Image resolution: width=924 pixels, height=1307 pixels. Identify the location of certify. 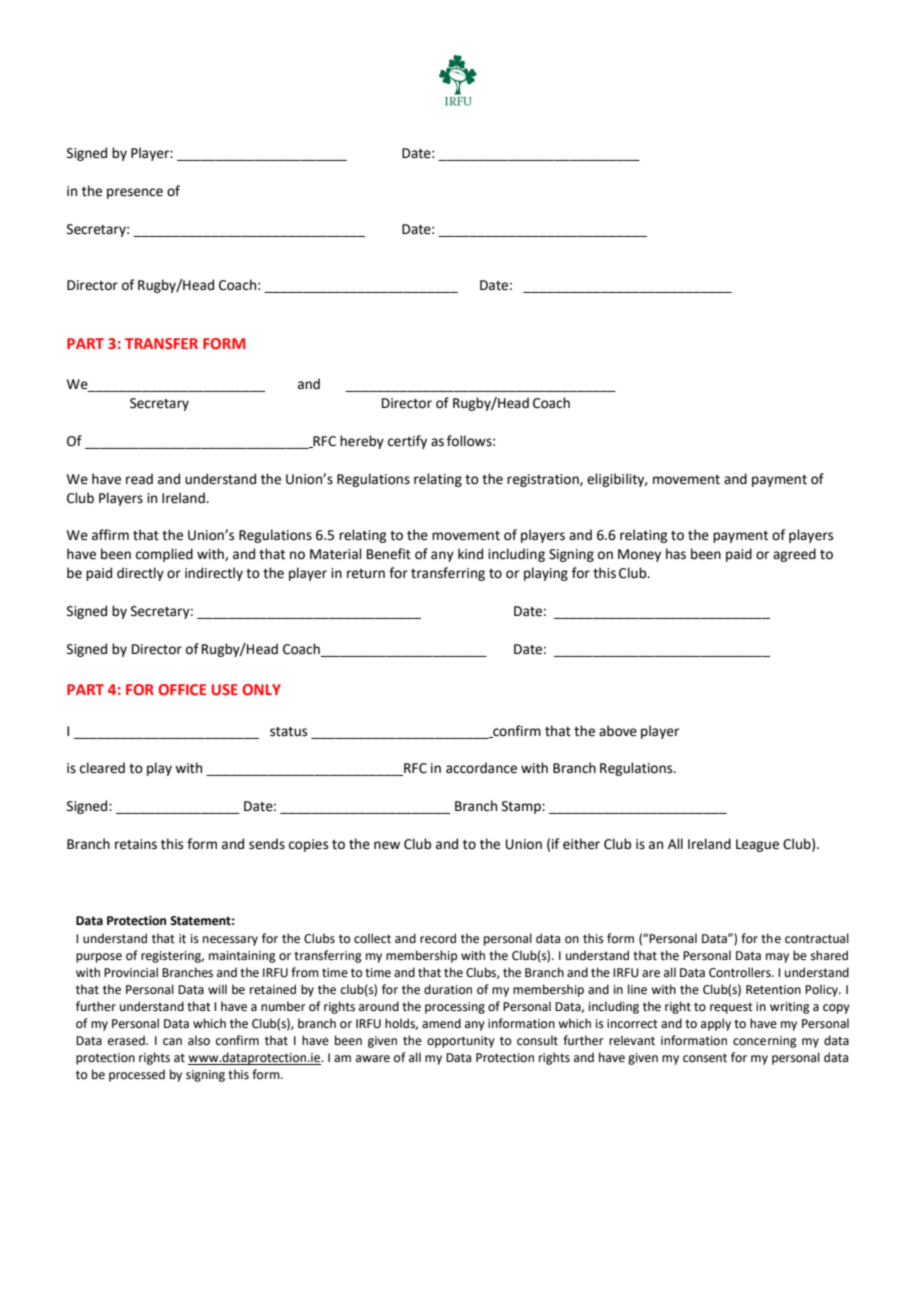
(407, 442).
